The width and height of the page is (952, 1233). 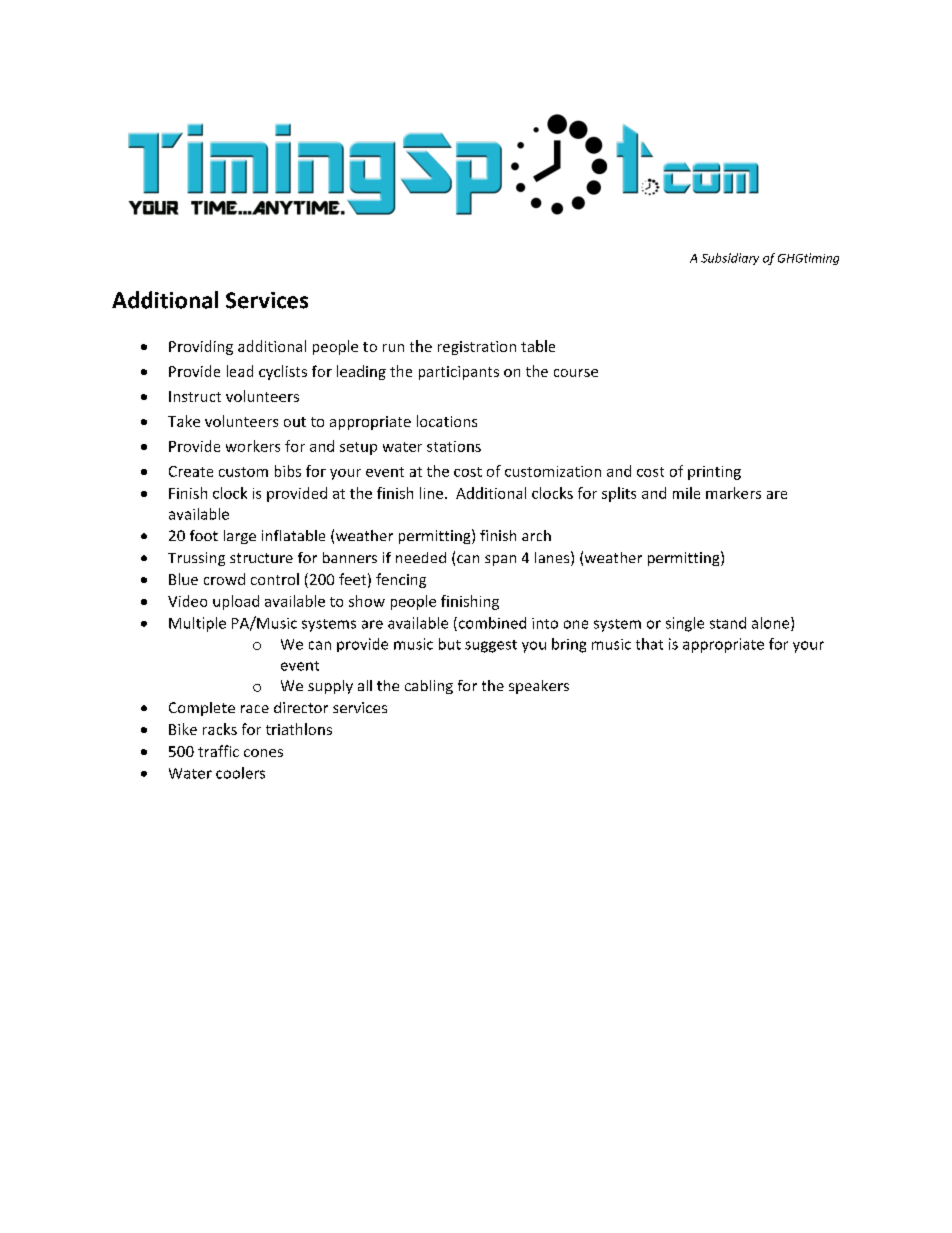 I want to click on large, so click(x=240, y=537).
